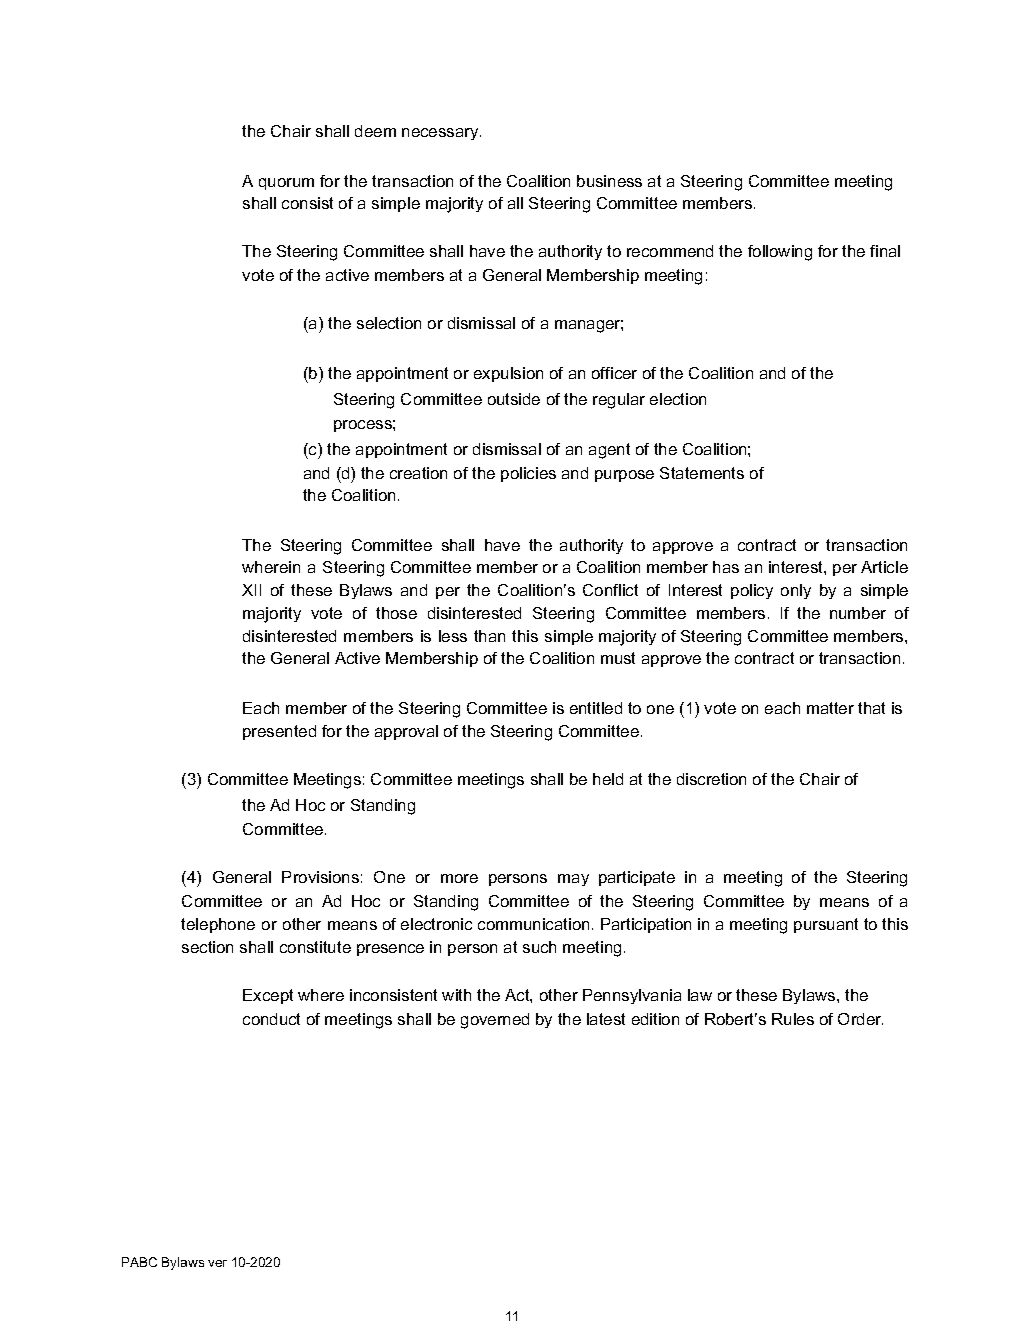 This image has width=1031, height=1335. What do you see at coordinates (268, 996) in the image?
I see `Except` at bounding box center [268, 996].
